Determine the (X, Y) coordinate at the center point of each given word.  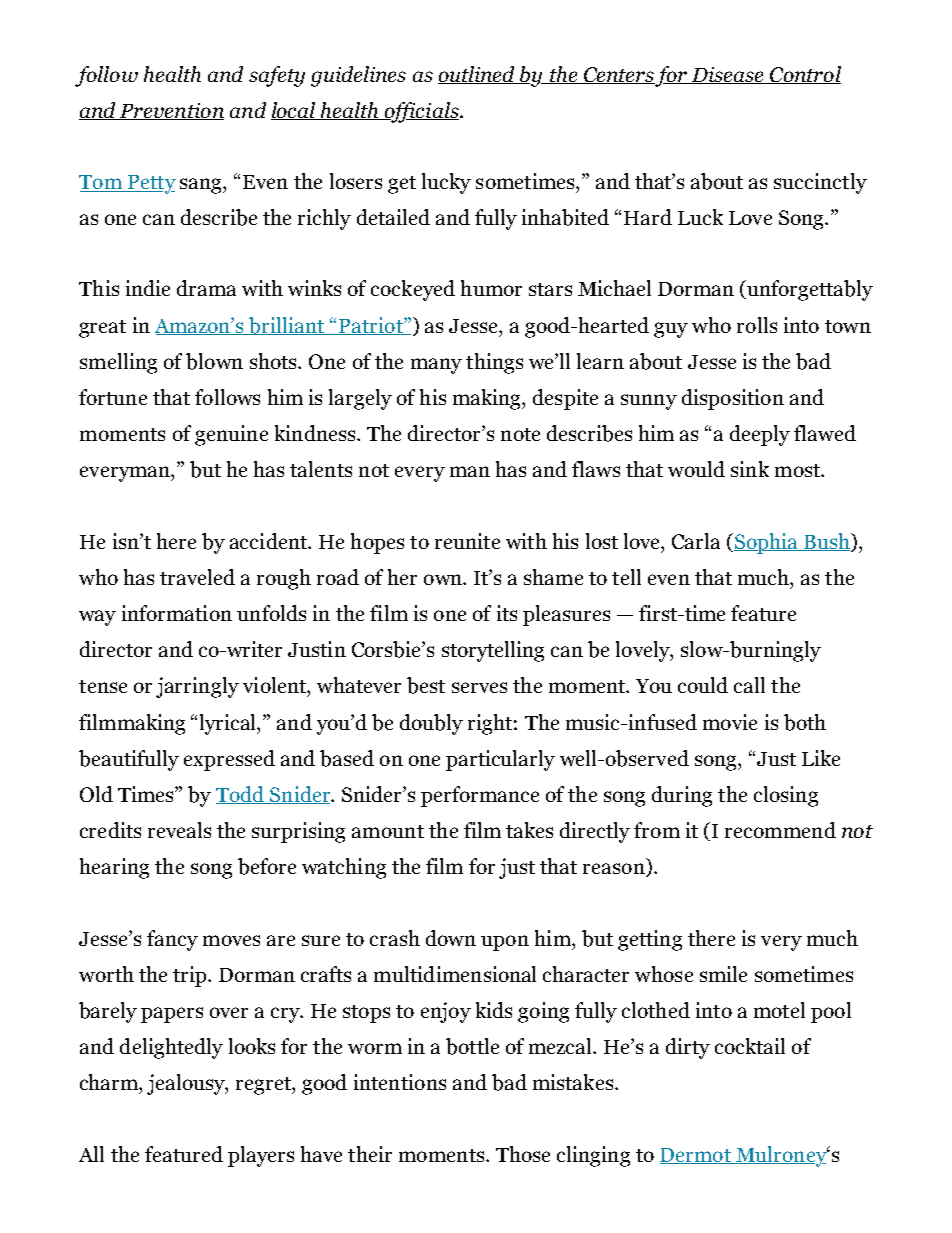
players (261, 1156)
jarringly (197, 687)
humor (491, 288)
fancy (172, 940)
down (451, 938)
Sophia (767, 543)
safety (277, 76)
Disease (728, 75)
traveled (197, 577)
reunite (467, 541)
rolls (757, 325)
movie (730, 722)
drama (206, 288)
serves (479, 687)
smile (723, 974)
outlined (478, 75)
